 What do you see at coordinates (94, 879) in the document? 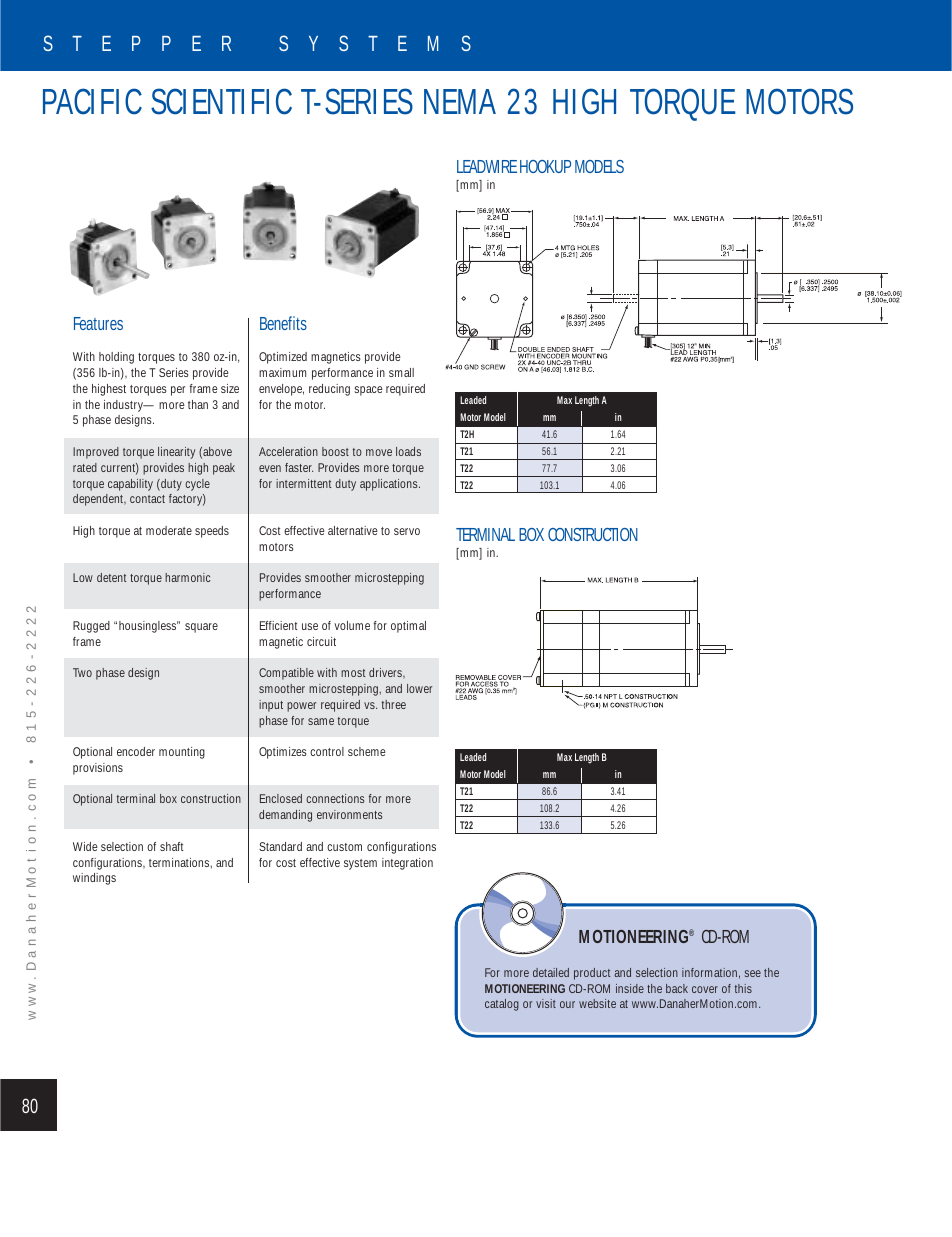
I see `windings` at bounding box center [94, 879].
